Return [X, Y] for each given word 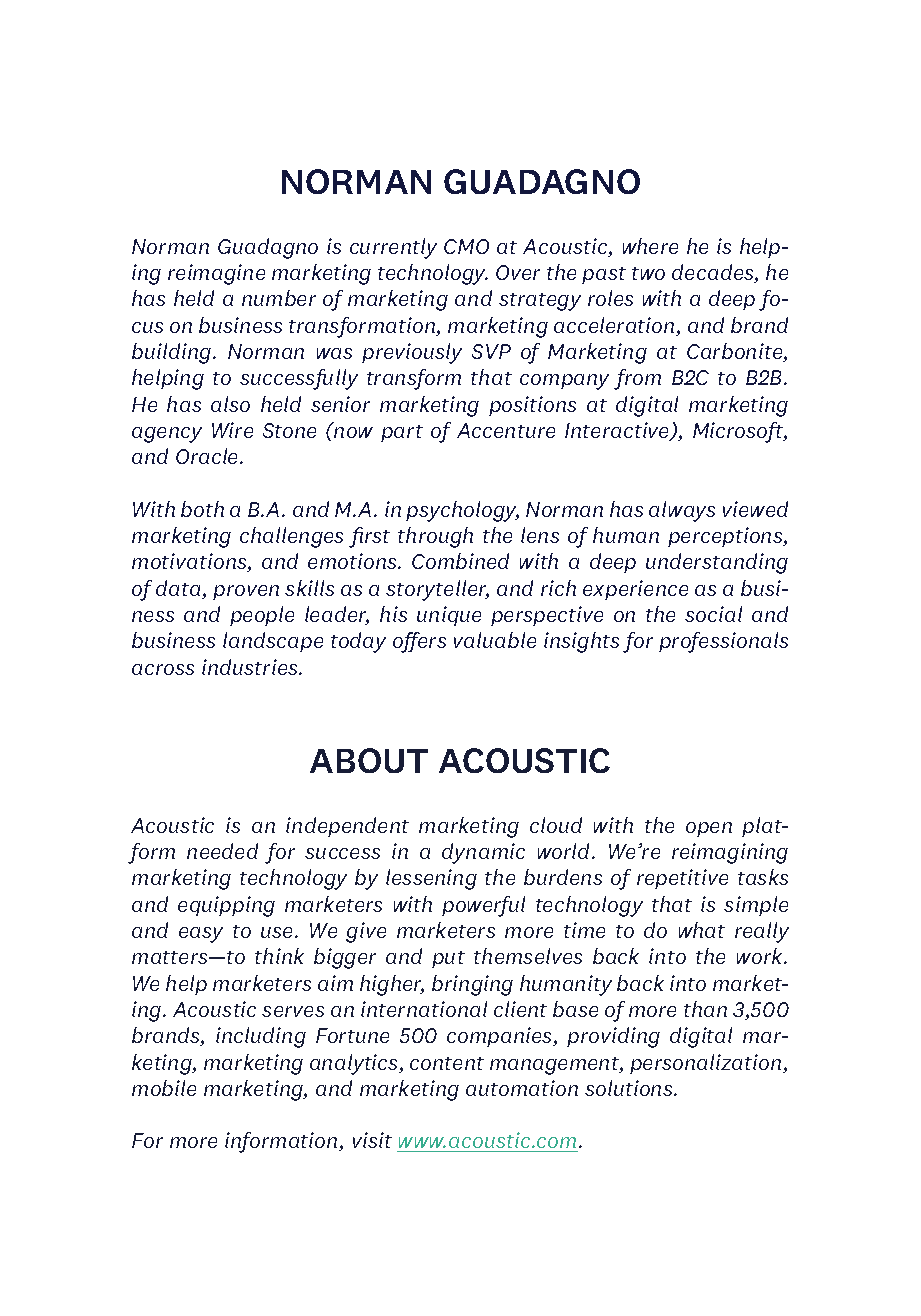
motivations [190, 562]
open [709, 829]
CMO [466, 246]
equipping [226, 906]
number [279, 298]
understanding [717, 563]
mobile [164, 1088]
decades [714, 273]
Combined [460, 561]
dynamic [483, 853]
